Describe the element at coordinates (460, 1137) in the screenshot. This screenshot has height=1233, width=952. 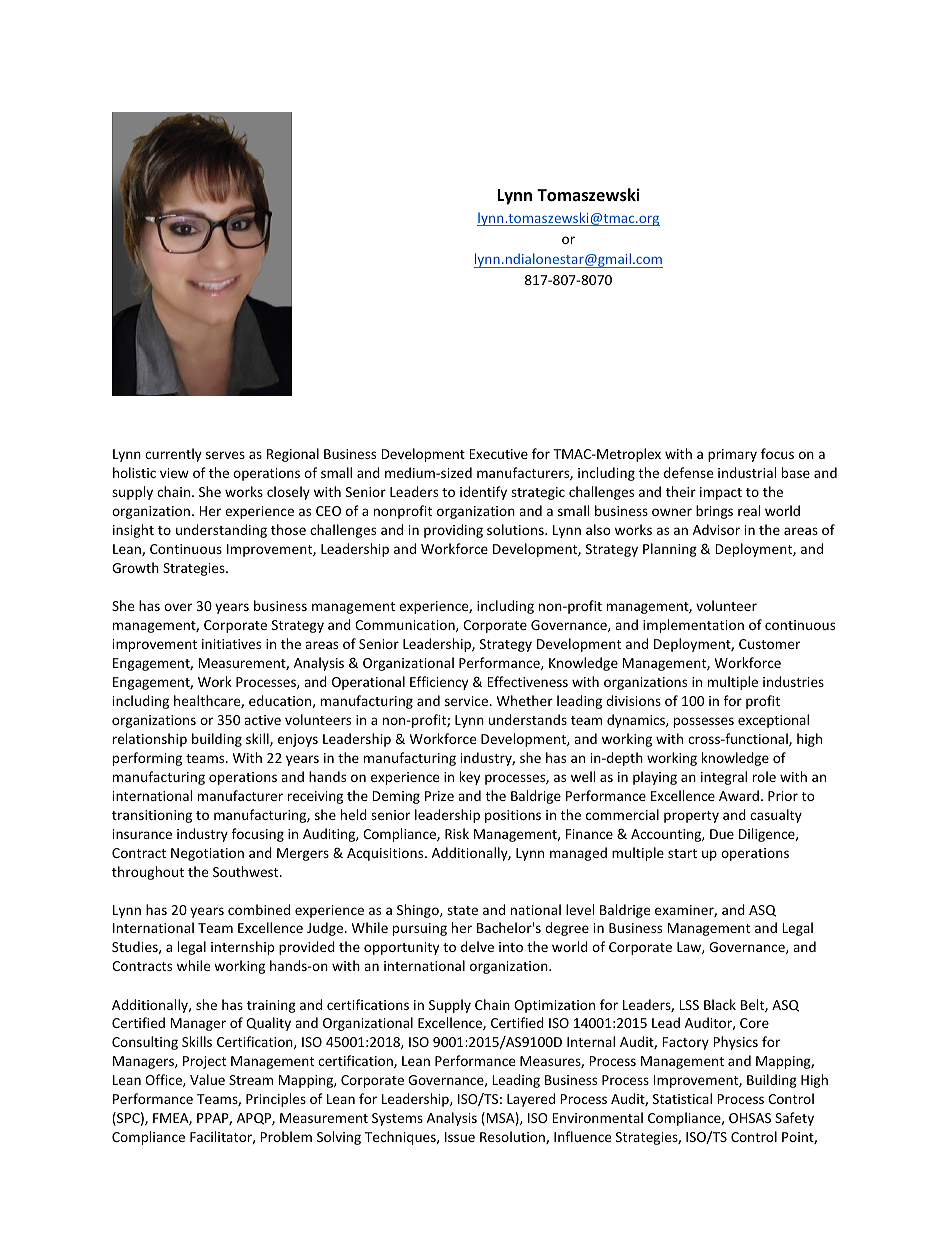
I see `Issue` at that location.
